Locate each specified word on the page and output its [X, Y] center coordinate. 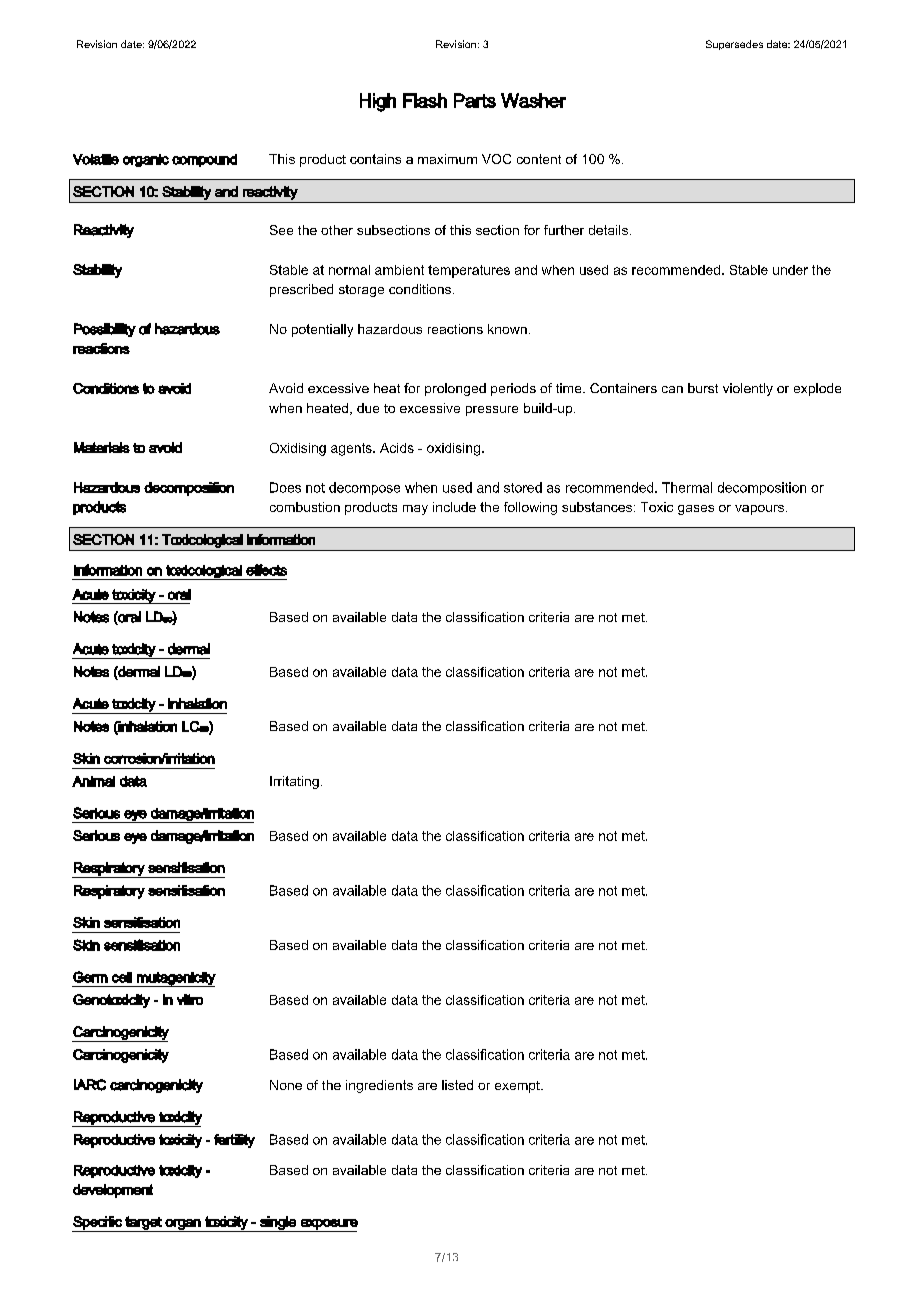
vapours [761, 510]
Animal [93, 781]
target [144, 1224]
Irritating [294, 782]
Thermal [687, 487]
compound [204, 160]
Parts [475, 100]
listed [457, 1085]
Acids [397, 448]
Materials [102, 447]
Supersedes [734, 45]
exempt [518, 1087]
